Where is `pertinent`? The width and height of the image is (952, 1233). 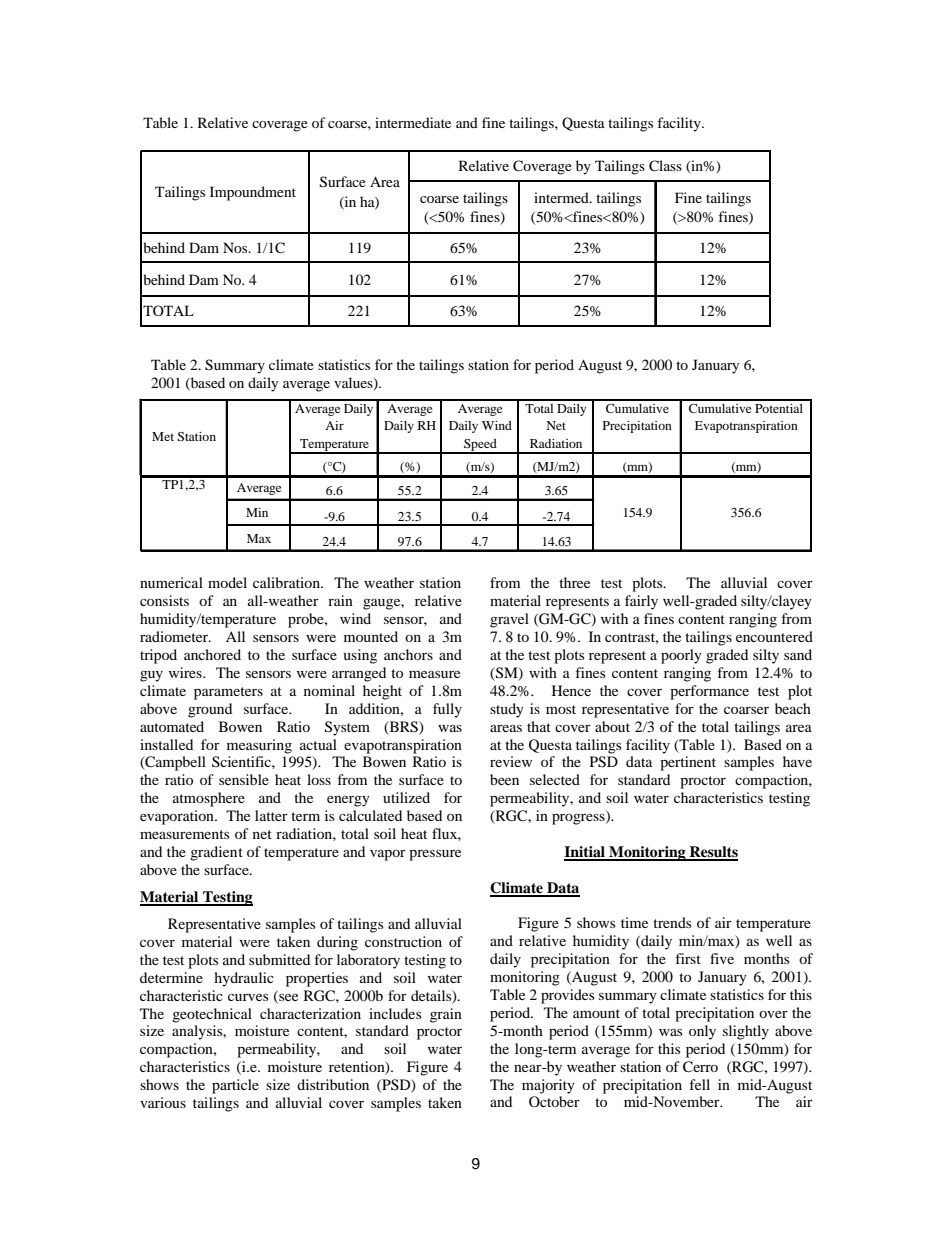
pertinent is located at coordinates (688, 763).
